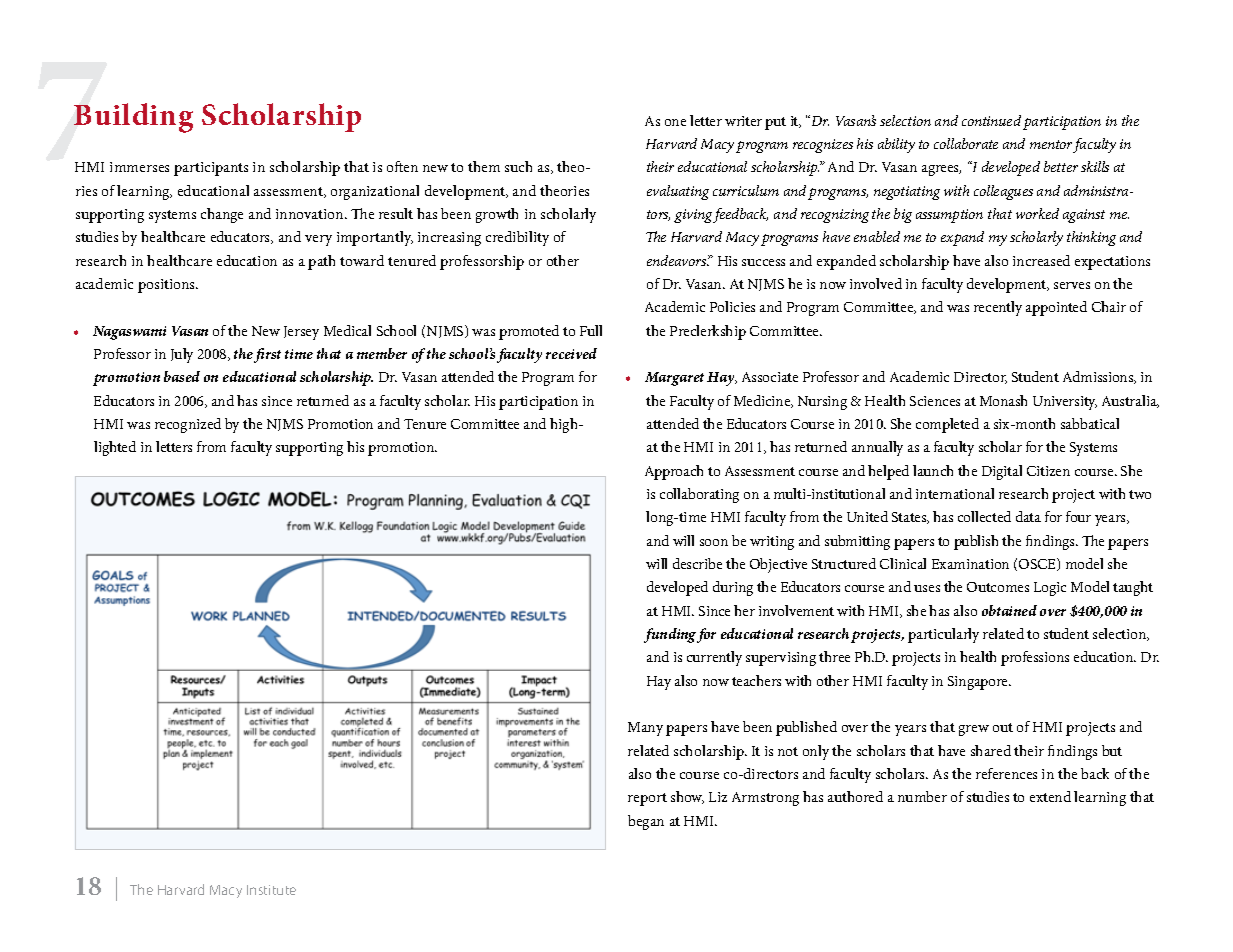 The image size is (1233, 952). I want to click on data, so click(1028, 516).
